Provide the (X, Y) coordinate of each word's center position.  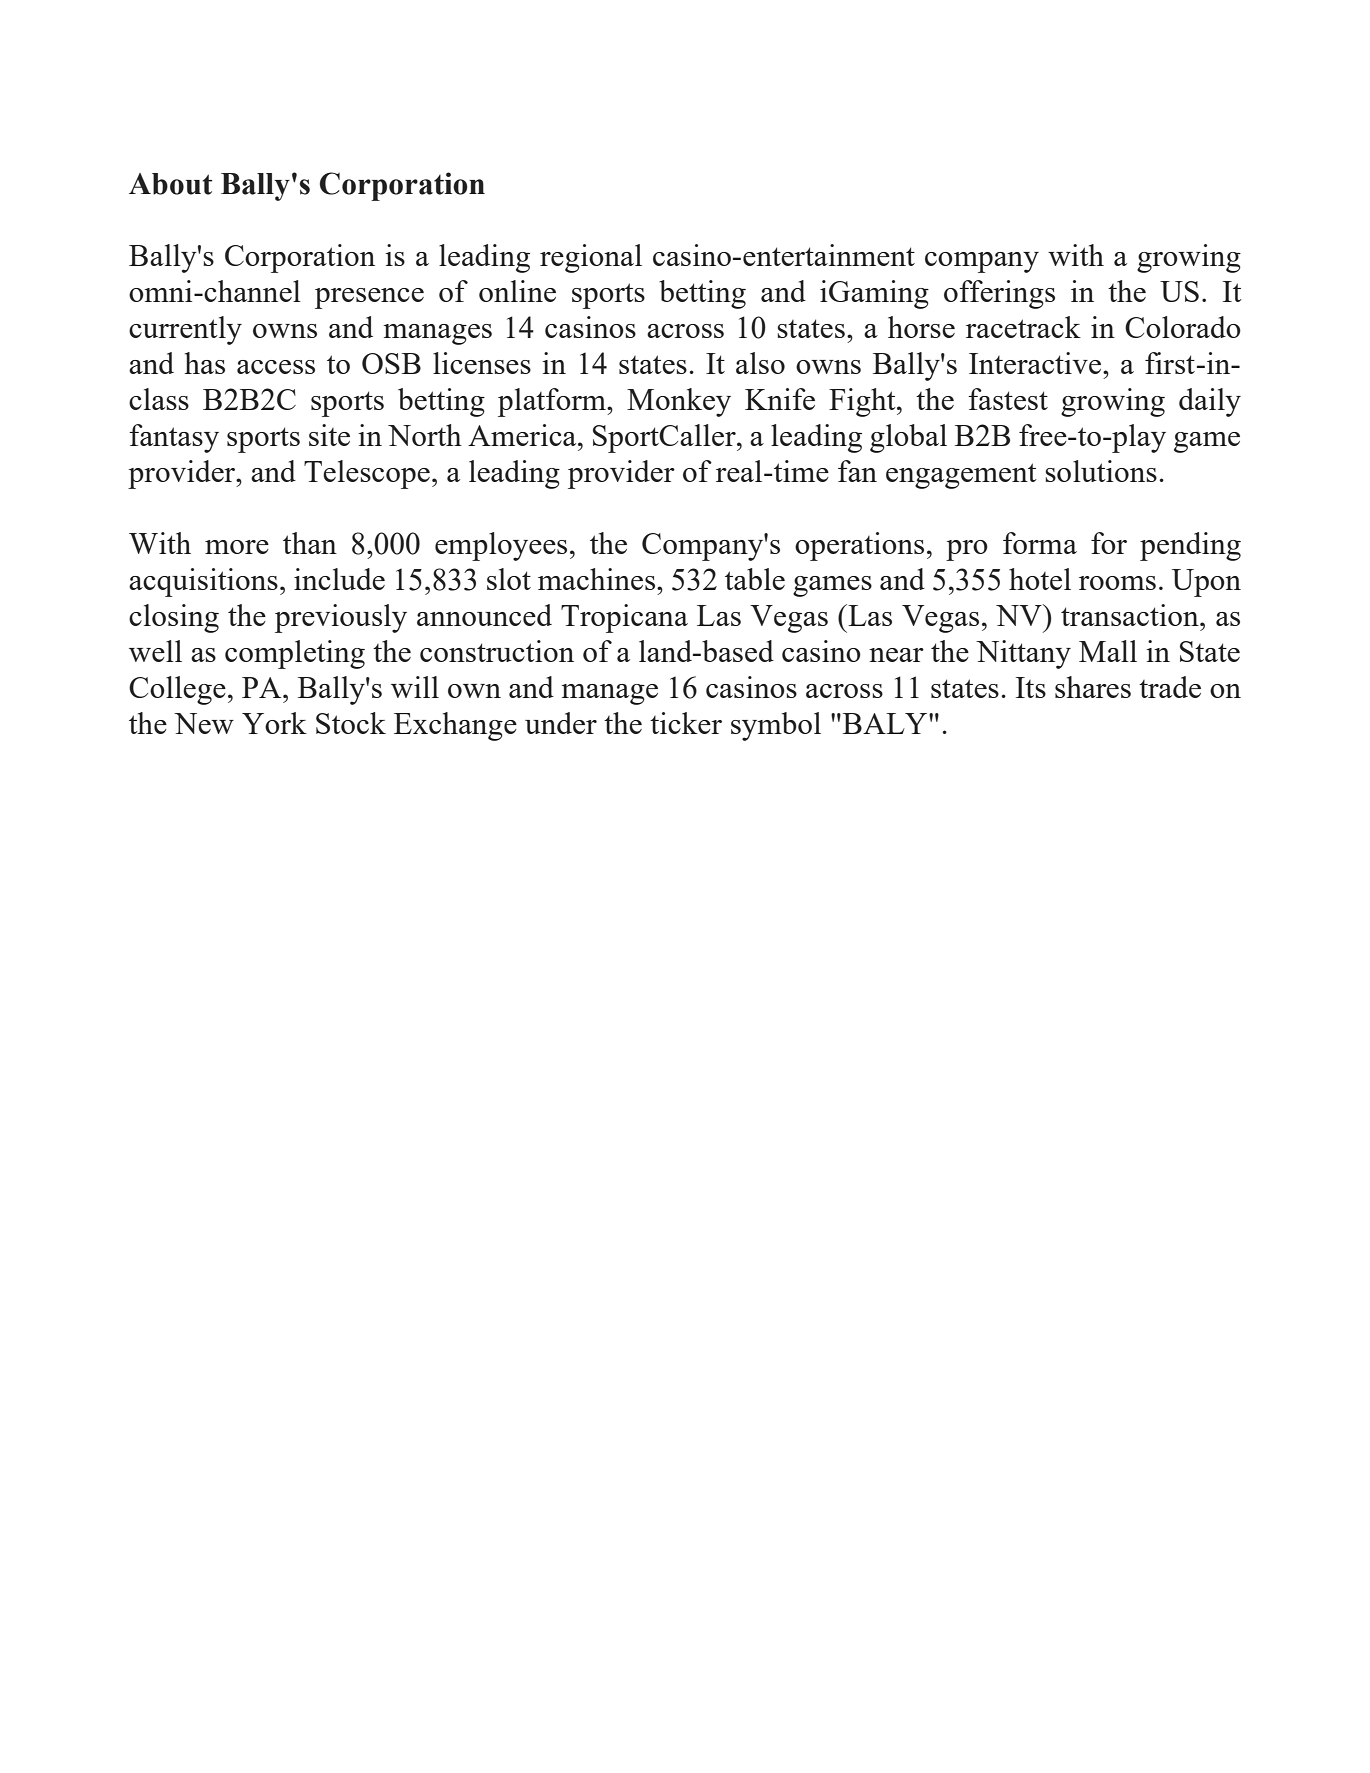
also (760, 363)
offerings (999, 294)
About (170, 184)
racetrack (1023, 327)
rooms (1117, 583)
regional (591, 258)
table (755, 579)
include (339, 579)
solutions (1101, 471)
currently (185, 330)
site (329, 435)
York (274, 723)
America (523, 435)
